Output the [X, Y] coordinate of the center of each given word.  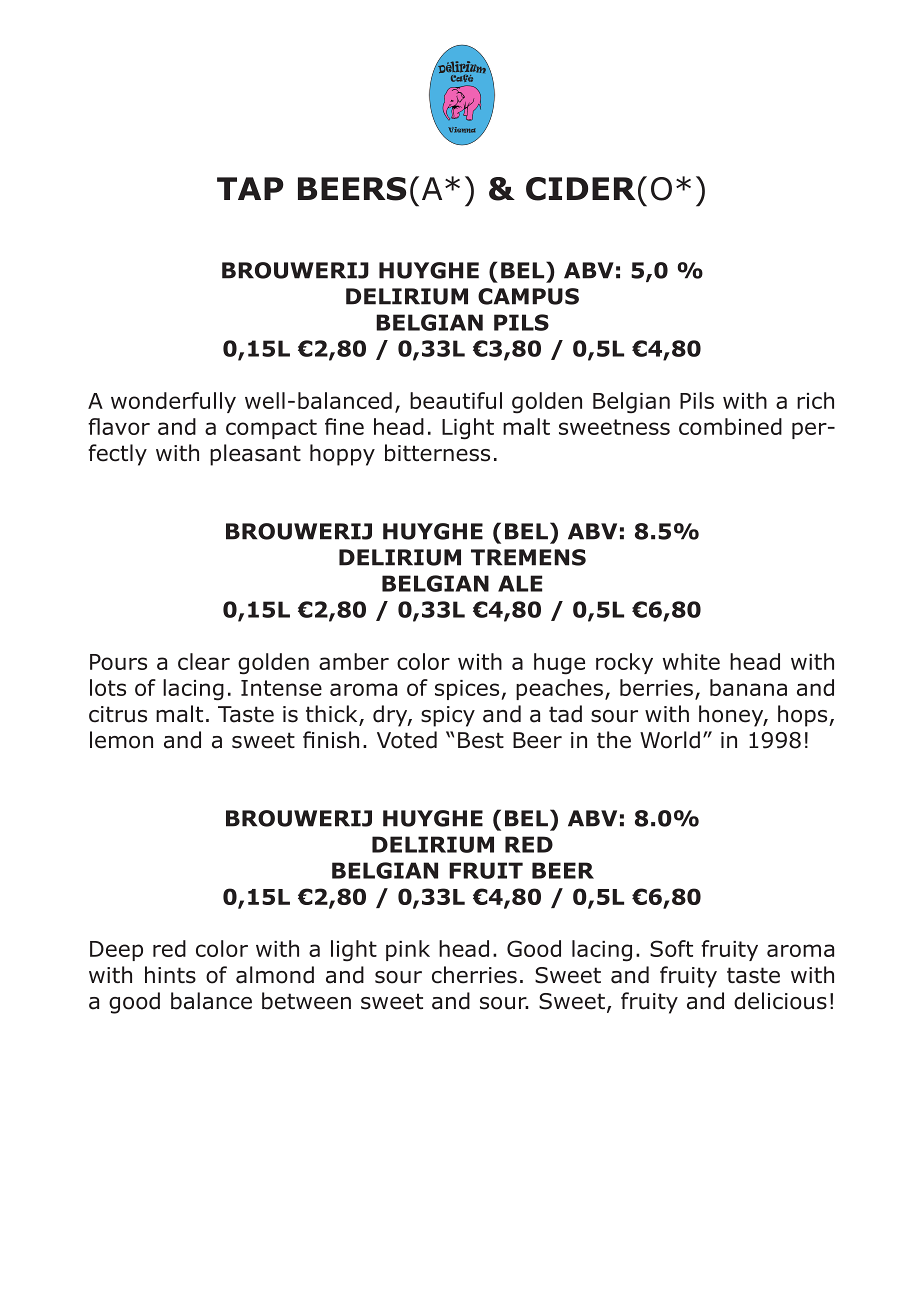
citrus [118, 714]
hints [170, 975]
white [691, 661]
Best [481, 740]
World [670, 740]
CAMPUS [528, 296]
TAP [250, 188]
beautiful [456, 400]
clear [204, 661]
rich [815, 400]
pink [408, 950]
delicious [780, 1001]
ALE [520, 583]
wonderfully [173, 402]
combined [730, 426]
